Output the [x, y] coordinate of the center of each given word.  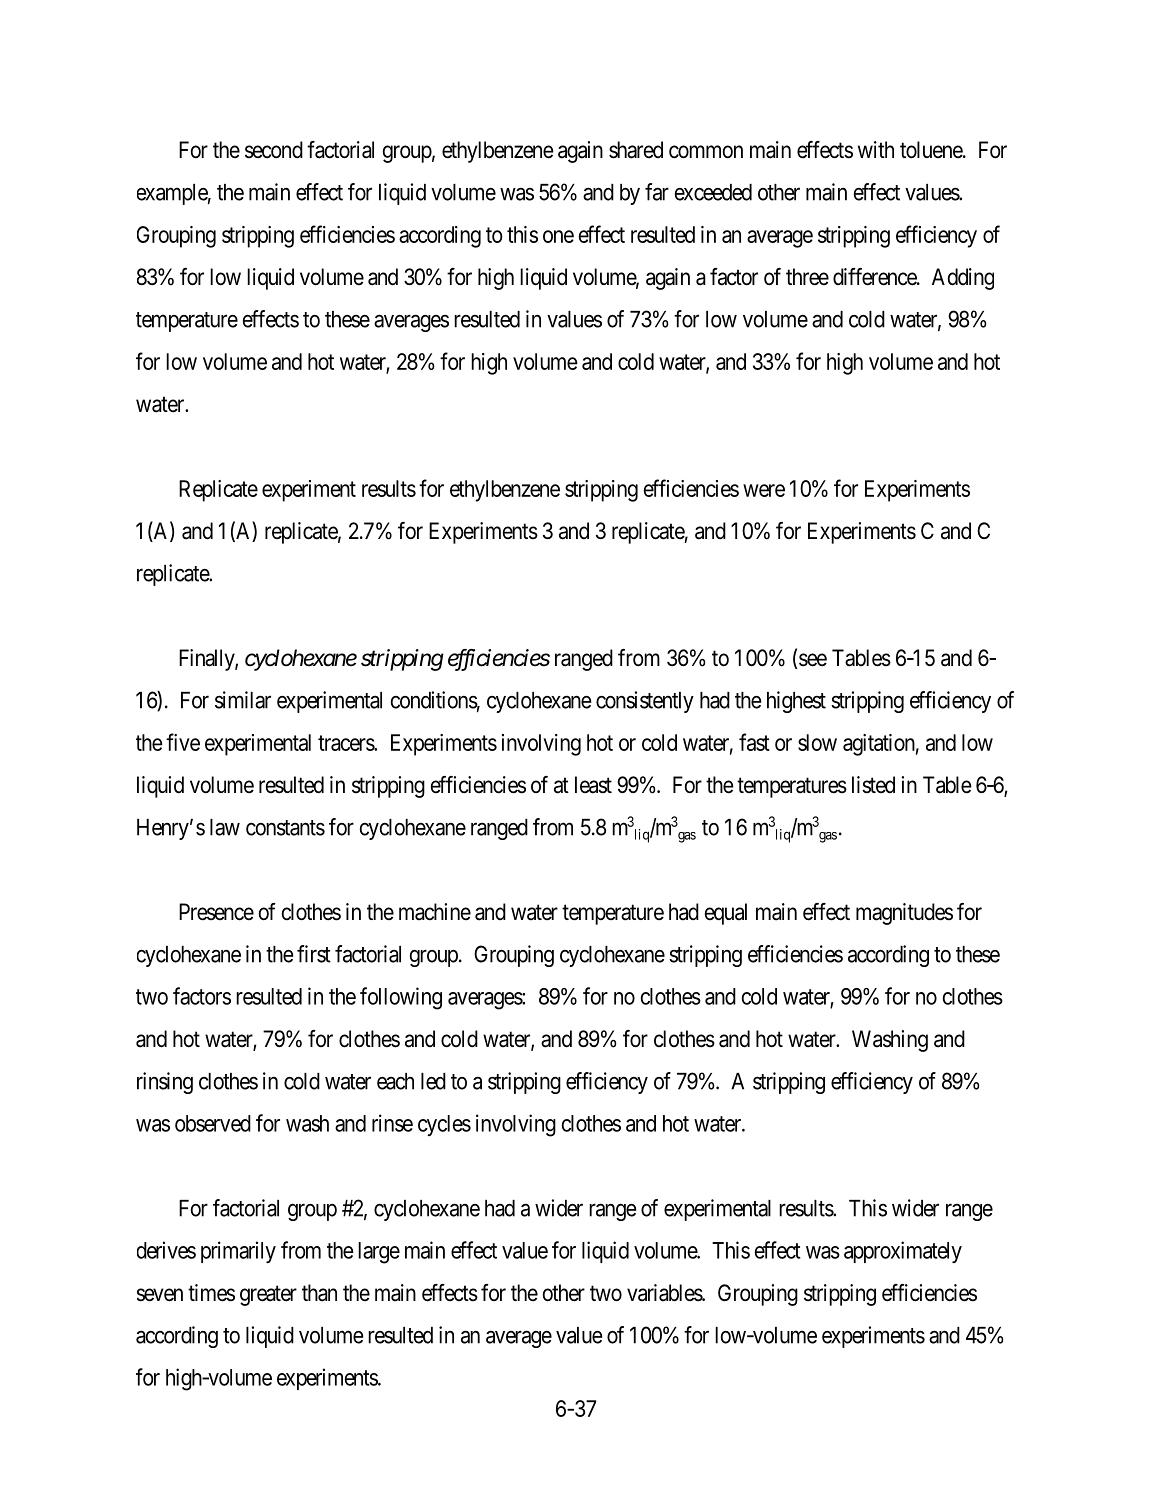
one [558, 236]
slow [817, 742]
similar [243, 700]
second [274, 150]
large [379, 1253]
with [876, 149]
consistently [645, 702]
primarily [238, 1252]
